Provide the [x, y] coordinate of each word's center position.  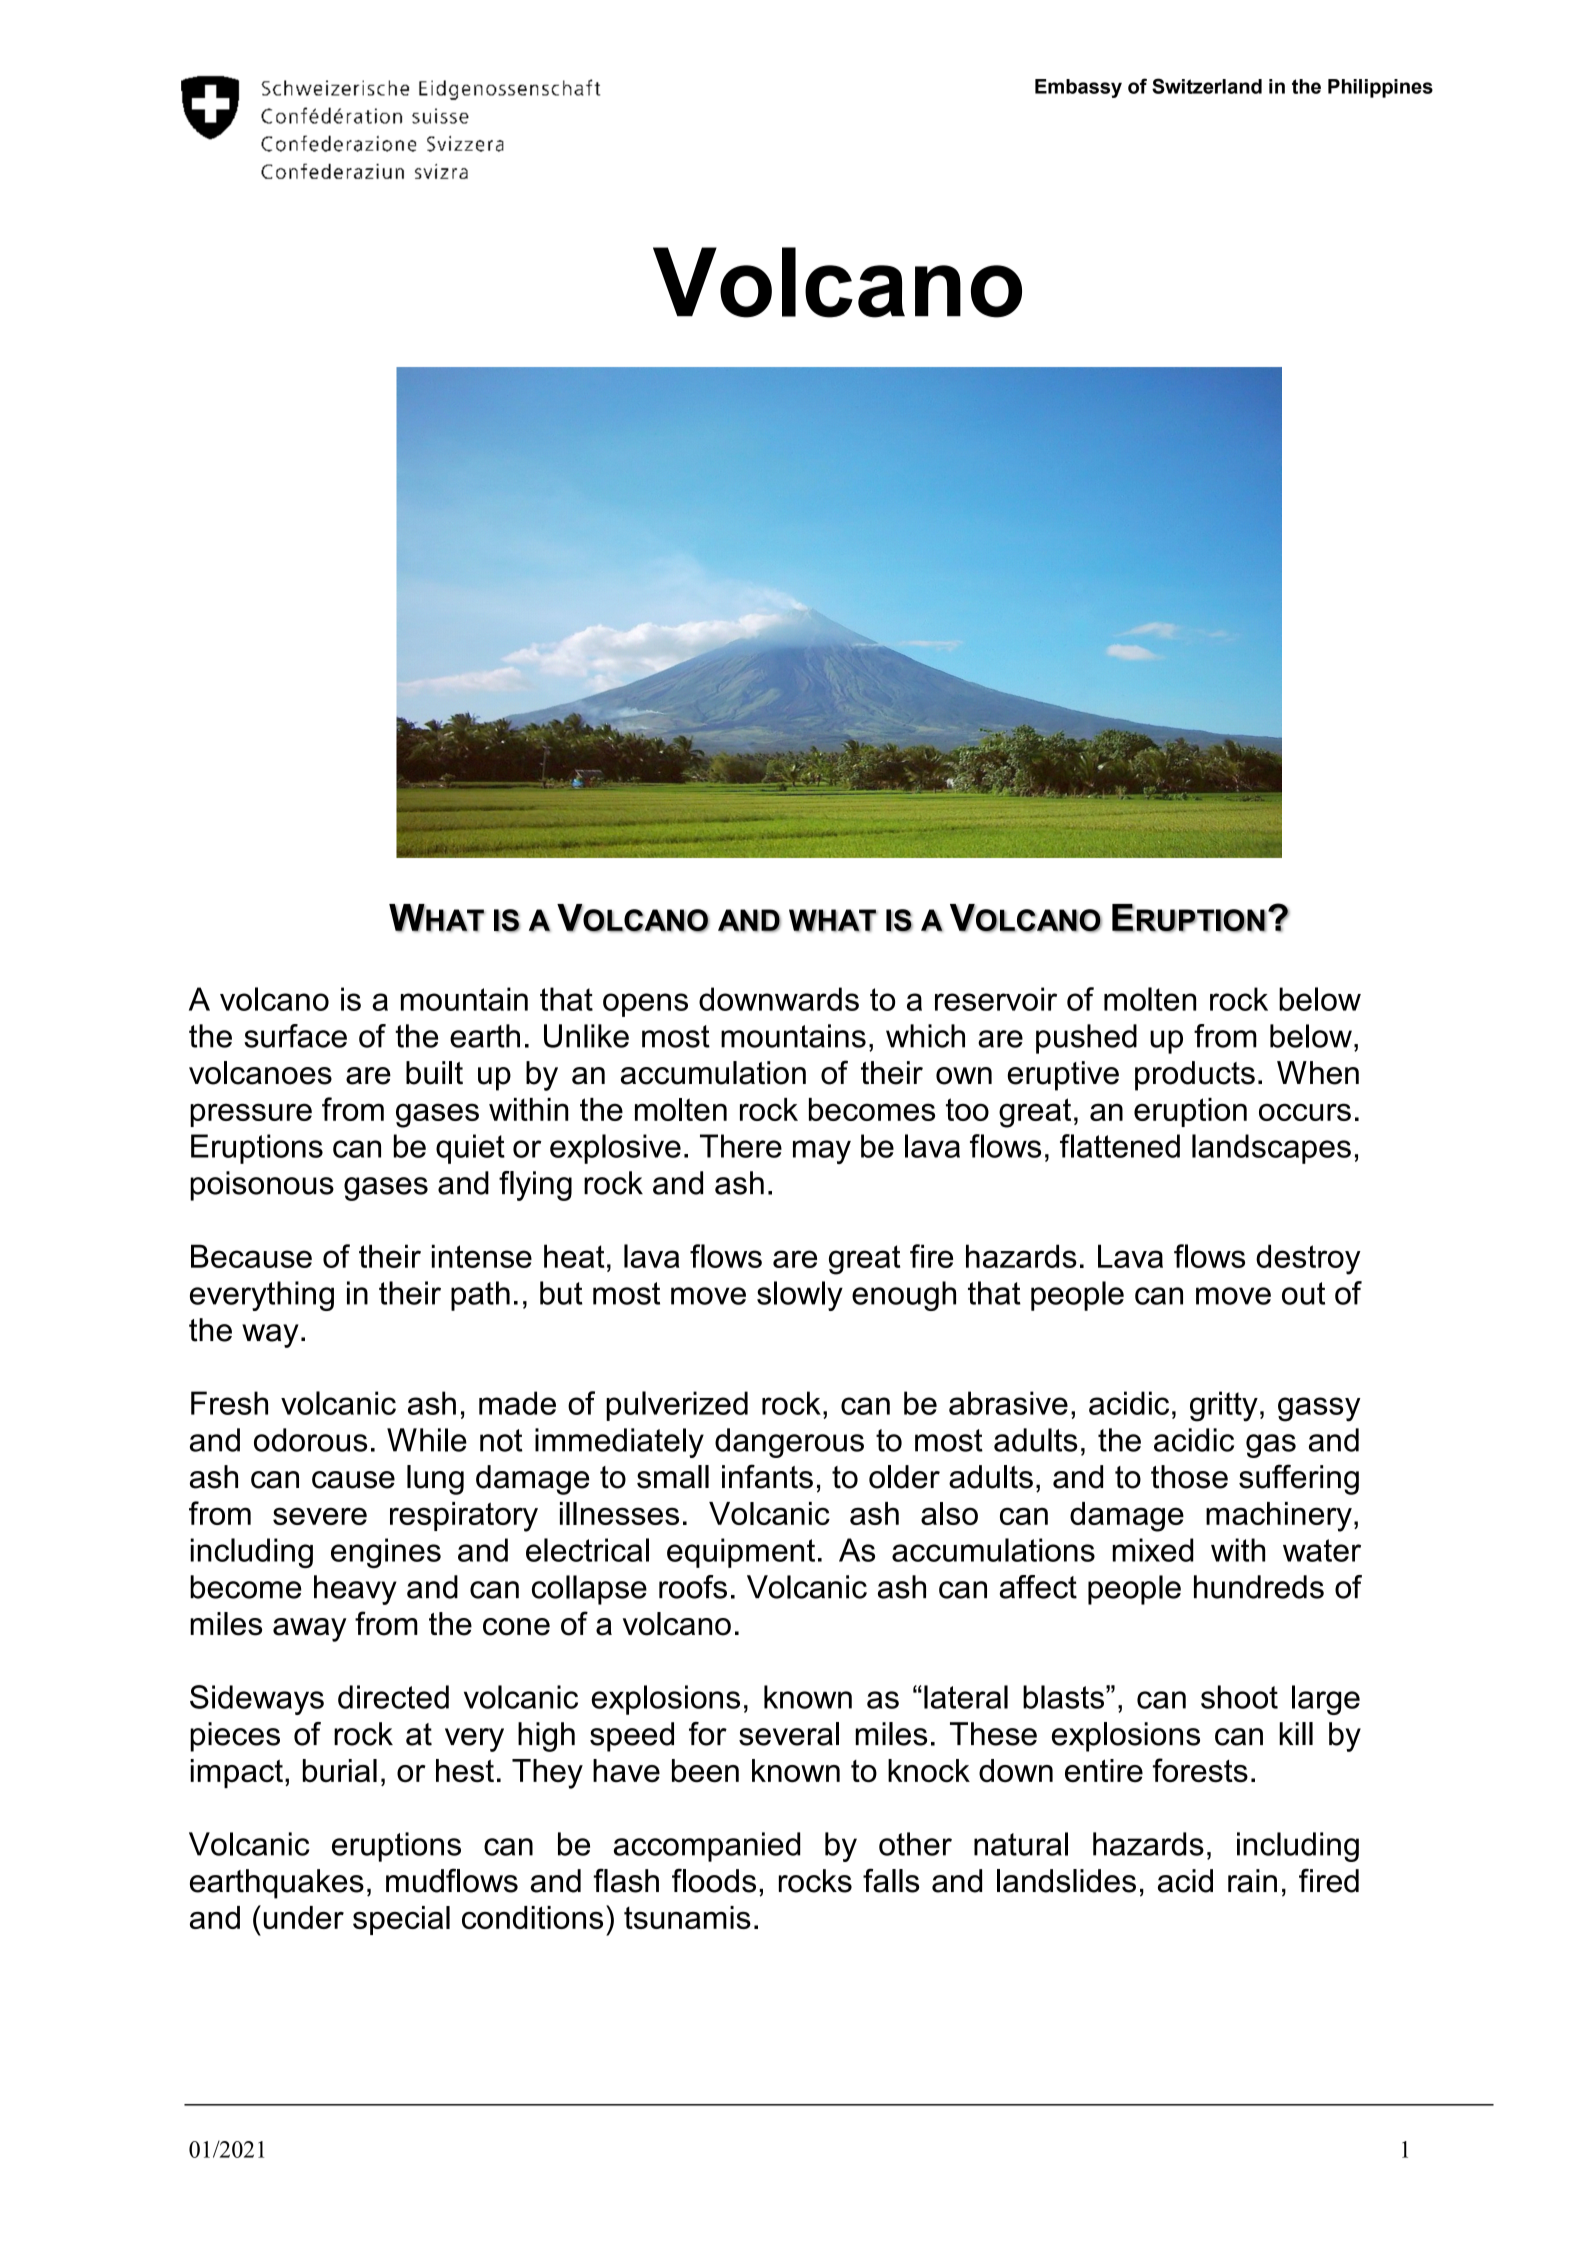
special [401, 1920]
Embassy [1078, 88]
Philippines [1380, 88]
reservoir [996, 999]
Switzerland [1207, 86]
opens [645, 1005]
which [925, 1036]
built [434, 1073]
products [1195, 1076]
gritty [1224, 1406]
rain [1252, 1881]
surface [295, 1036]
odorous [310, 1440]
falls [891, 1880]
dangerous [789, 1443]
